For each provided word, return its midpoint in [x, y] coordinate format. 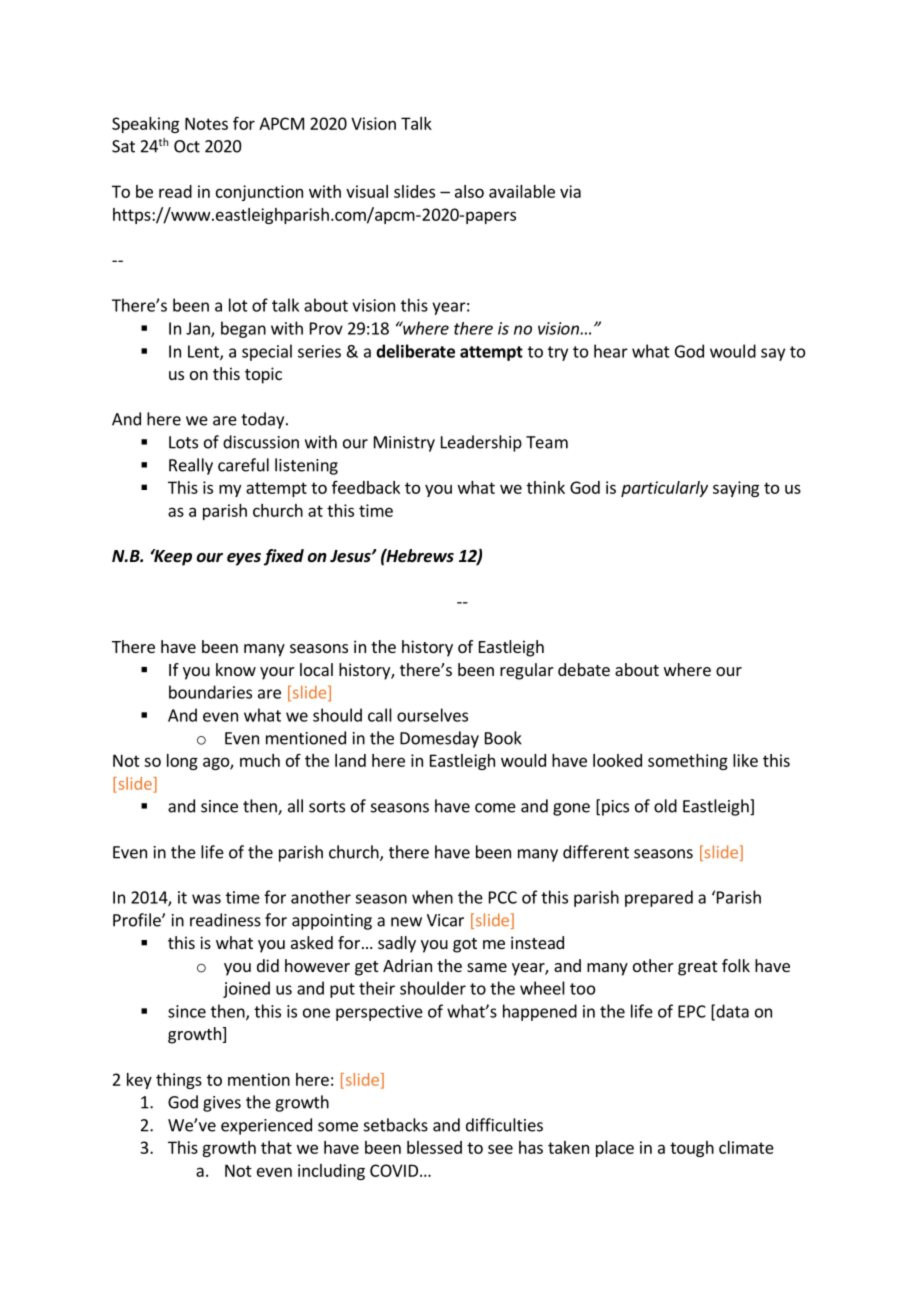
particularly [664, 489]
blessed [434, 1147]
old [665, 806]
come [495, 808]
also [469, 191]
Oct [187, 146]
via [570, 191]
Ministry [404, 444]
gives [222, 1104]
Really [191, 466]
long [182, 762]
